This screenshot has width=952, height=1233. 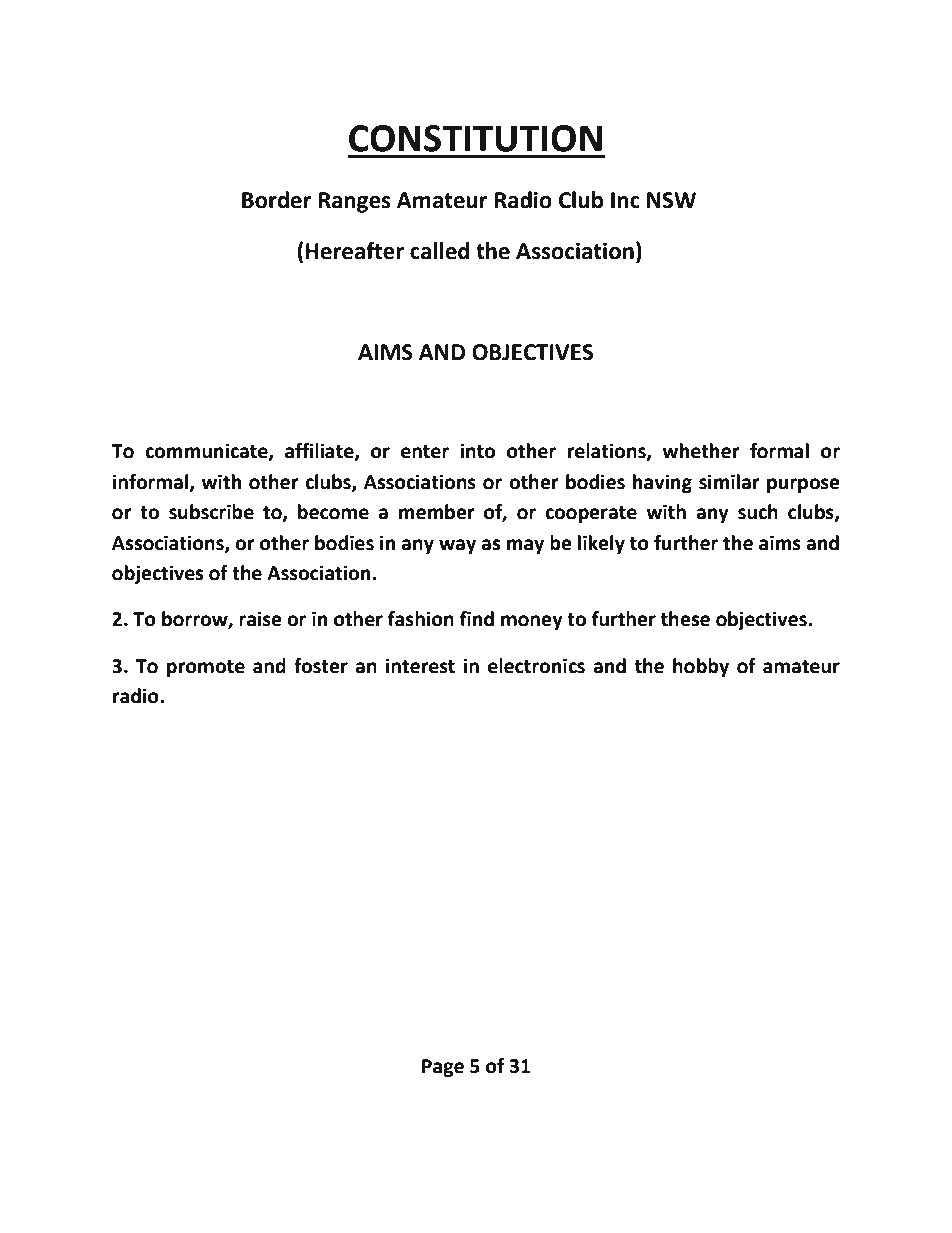 What do you see at coordinates (671, 200) in the screenshot?
I see `NSW` at bounding box center [671, 200].
